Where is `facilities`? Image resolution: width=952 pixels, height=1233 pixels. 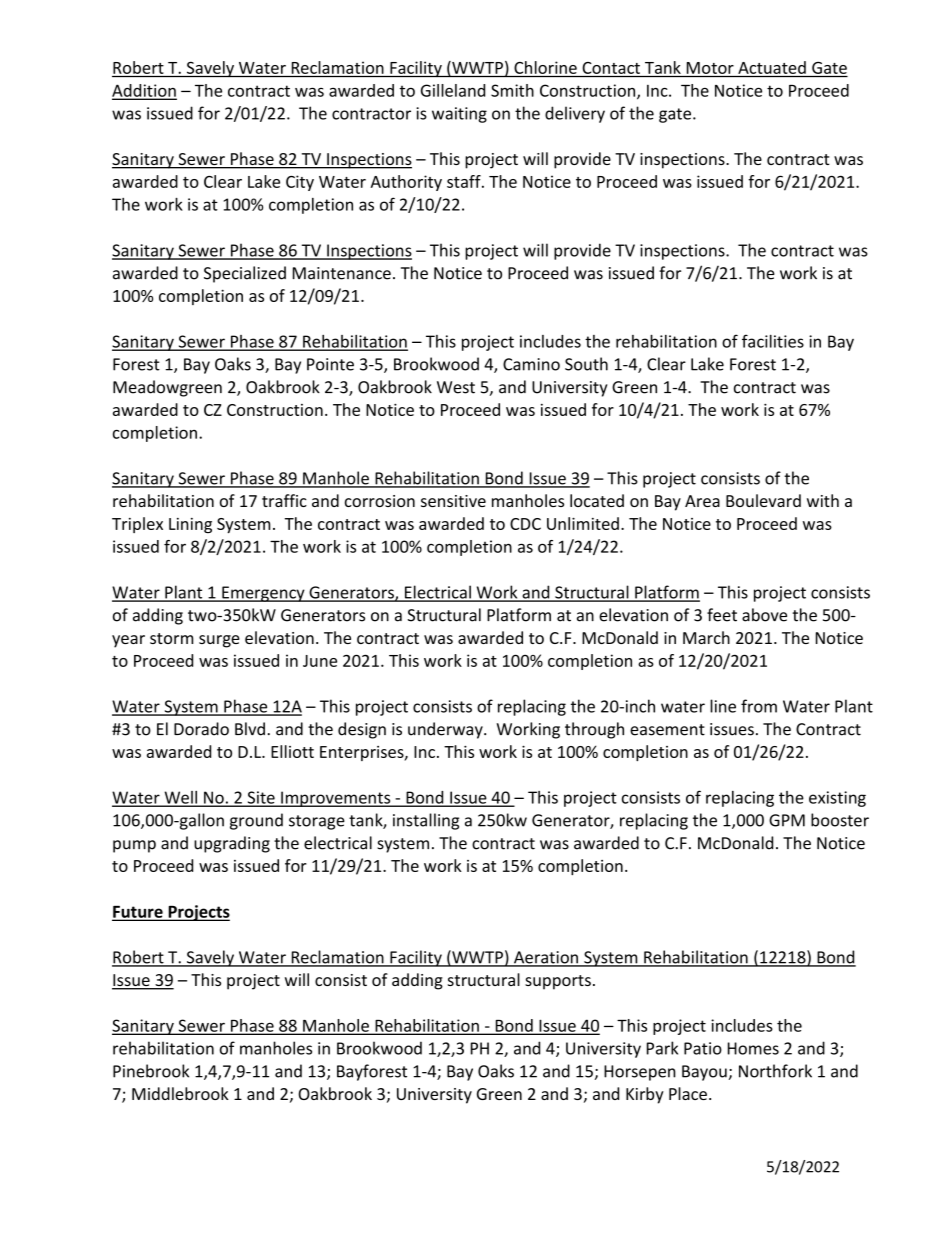
facilities is located at coordinates (773, 341).
